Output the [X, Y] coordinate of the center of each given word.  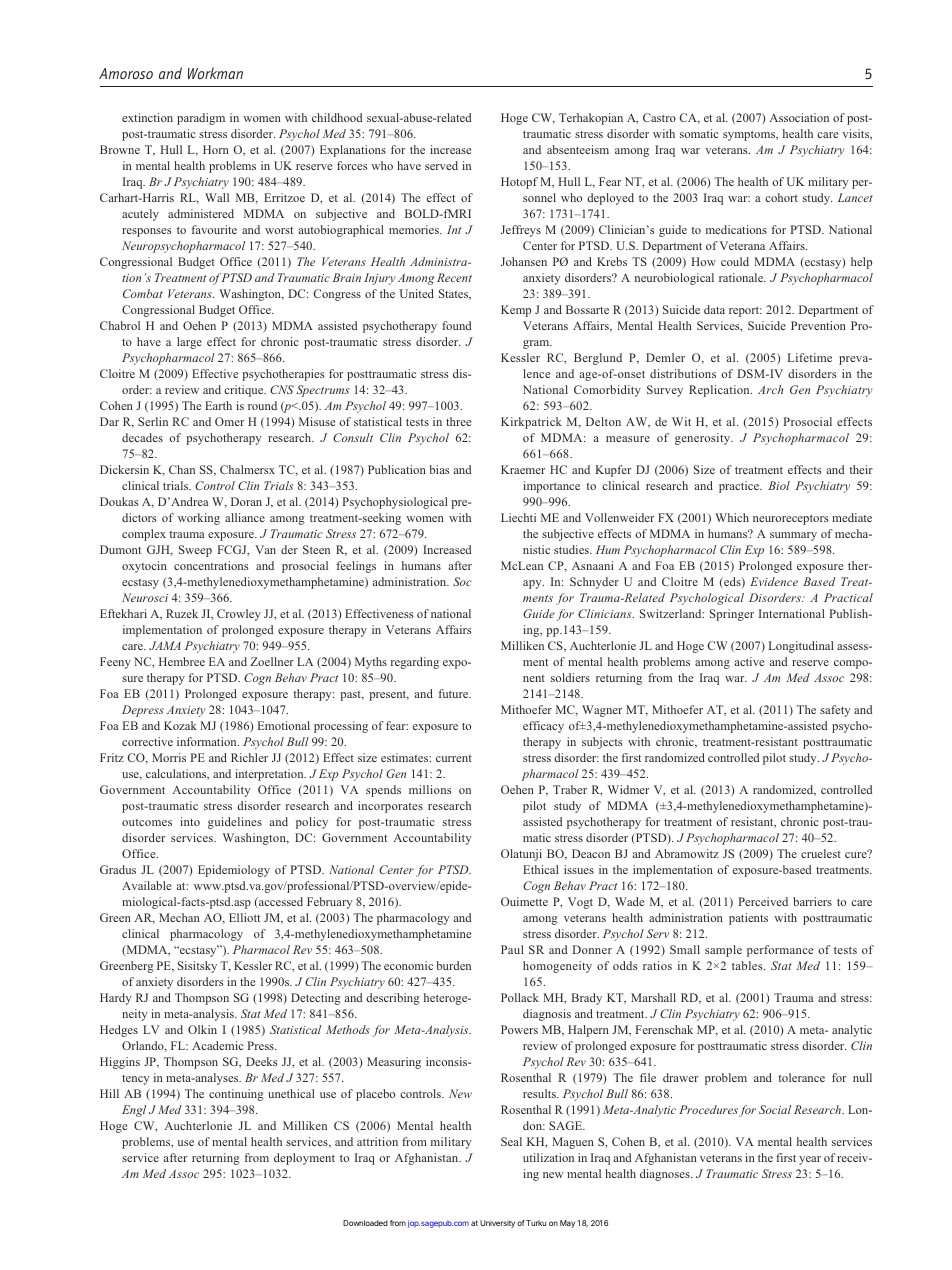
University [497, 1224]
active [749, 661]
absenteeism [578, 149]
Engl [134, 1111]
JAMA [165, 645]
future [454, 693]
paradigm [201, 119]
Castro [659, 117]
